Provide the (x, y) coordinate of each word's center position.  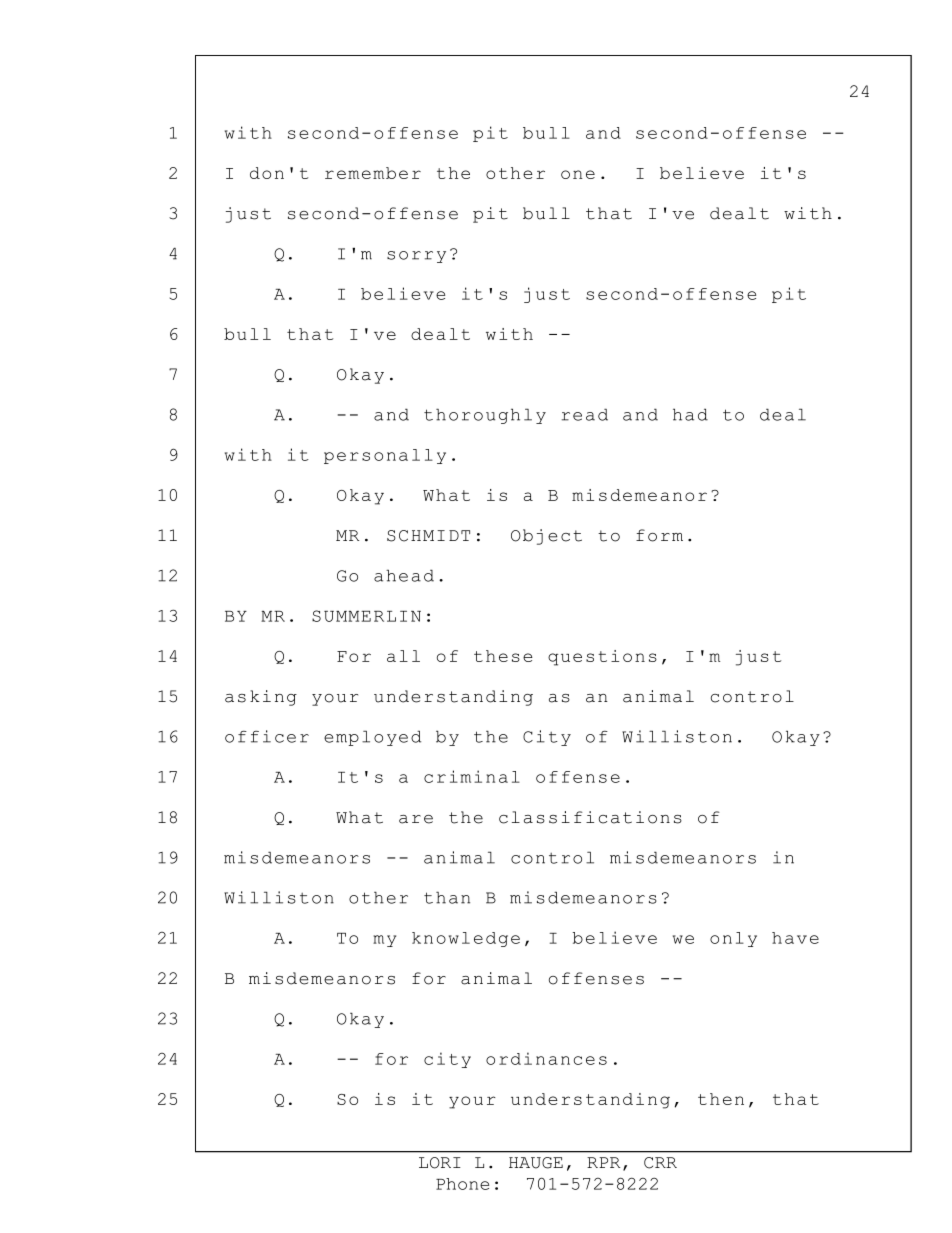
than (447, 897)
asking (261, 698)
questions (602, 658)
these (503, 656)
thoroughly (485, 416)
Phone (462, 1184)
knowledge (466, 939)
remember (373, 173)
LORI (440, 1163)
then (721, 1099)
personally (385, 456)
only (733, 939)
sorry (416, 257)
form (659, 535)
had (690, 414)
